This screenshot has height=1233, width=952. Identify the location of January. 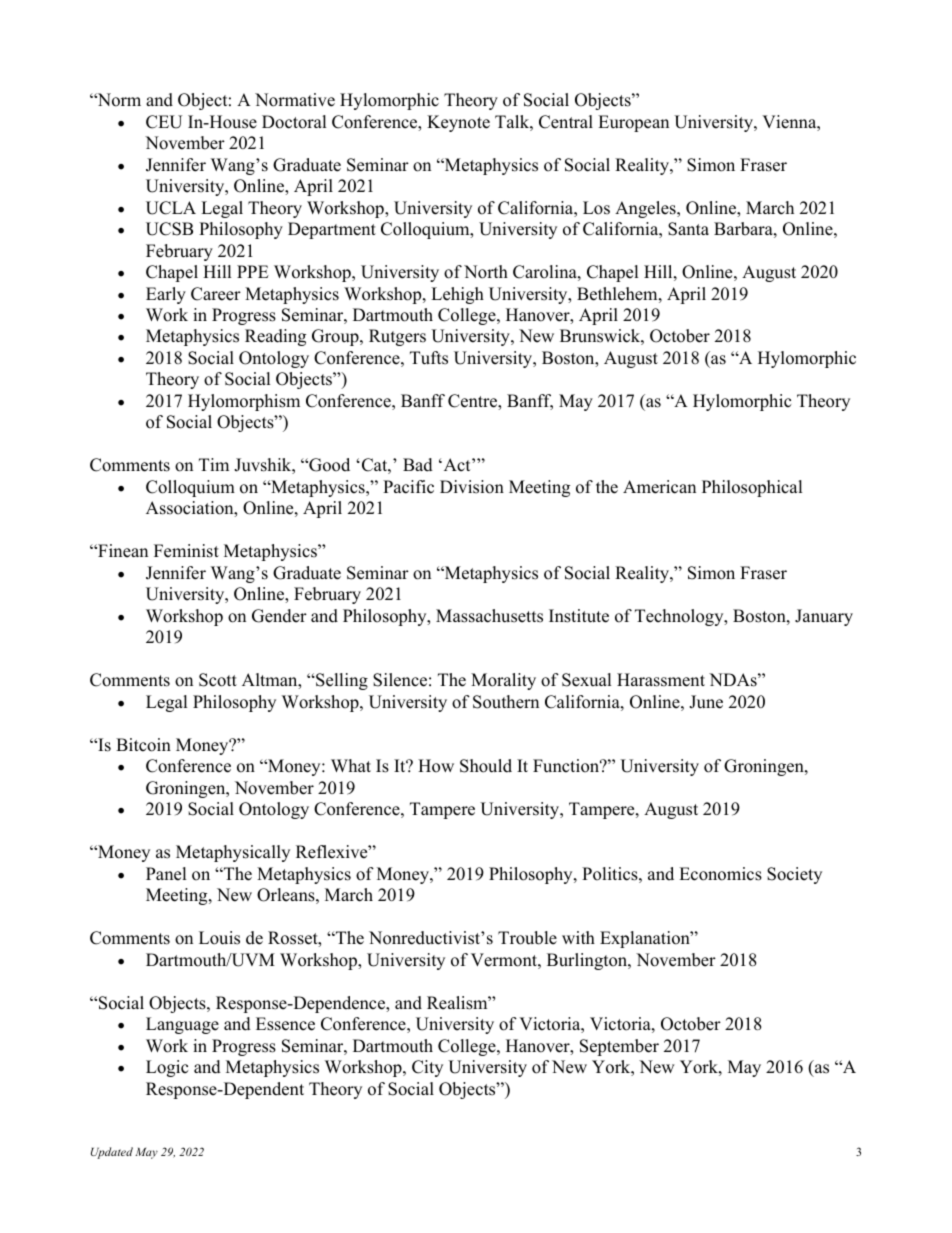
(824, 617).
